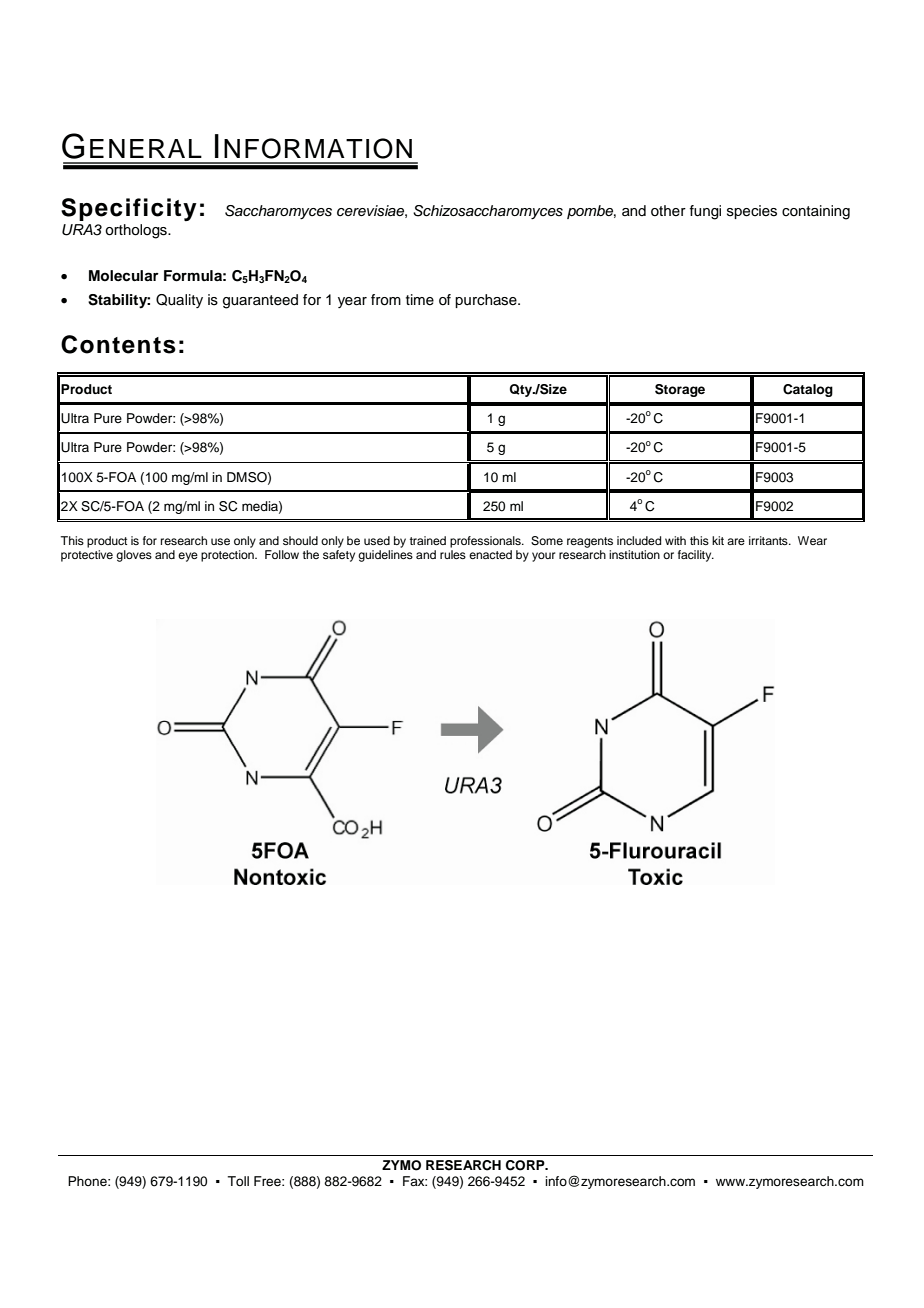  Describe the element at coordinates (238, 1181) in the screenshot. I see `Toll` at that location.
